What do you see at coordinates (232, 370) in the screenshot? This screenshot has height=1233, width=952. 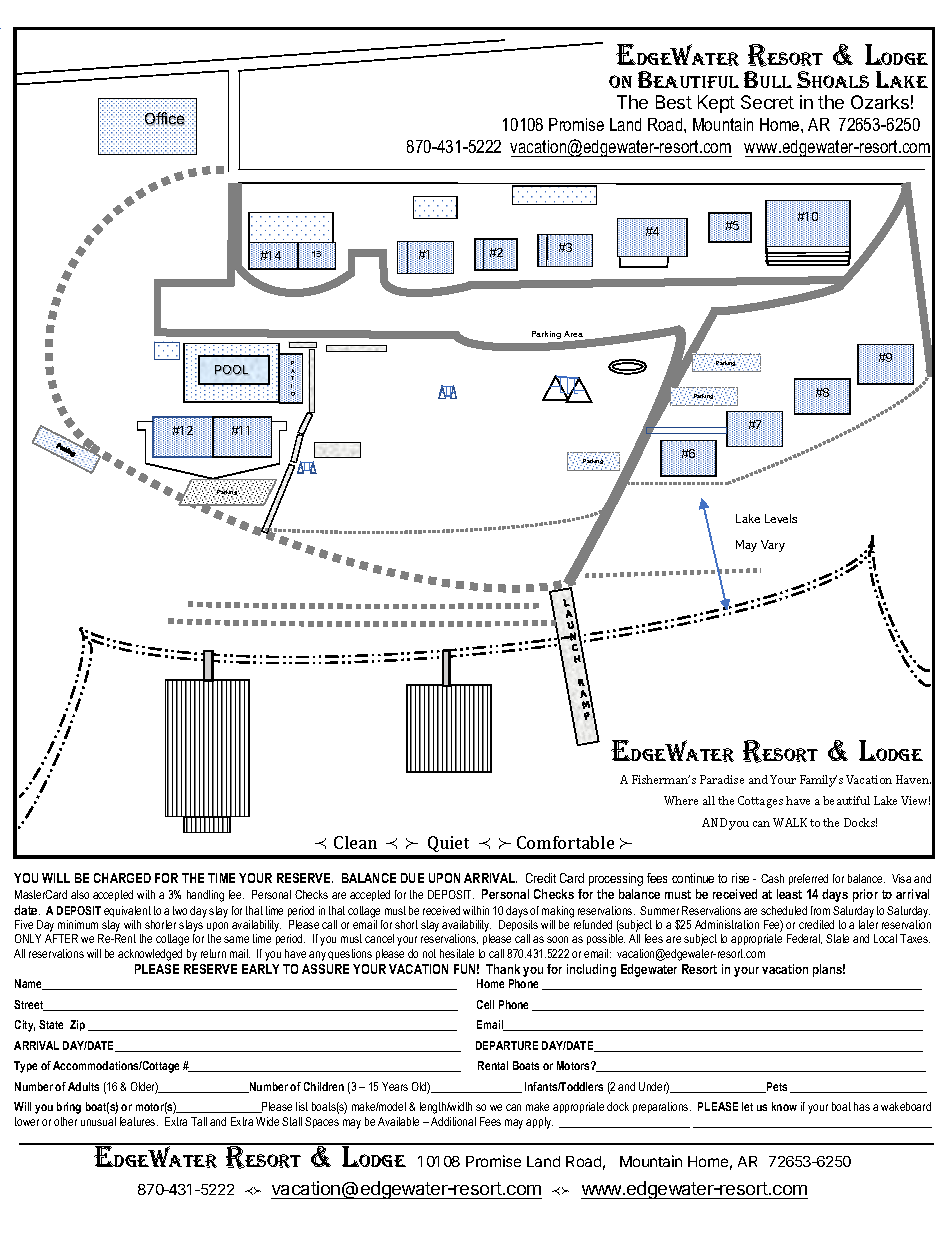 I see `POOL` at bounding box center [232, 370].
